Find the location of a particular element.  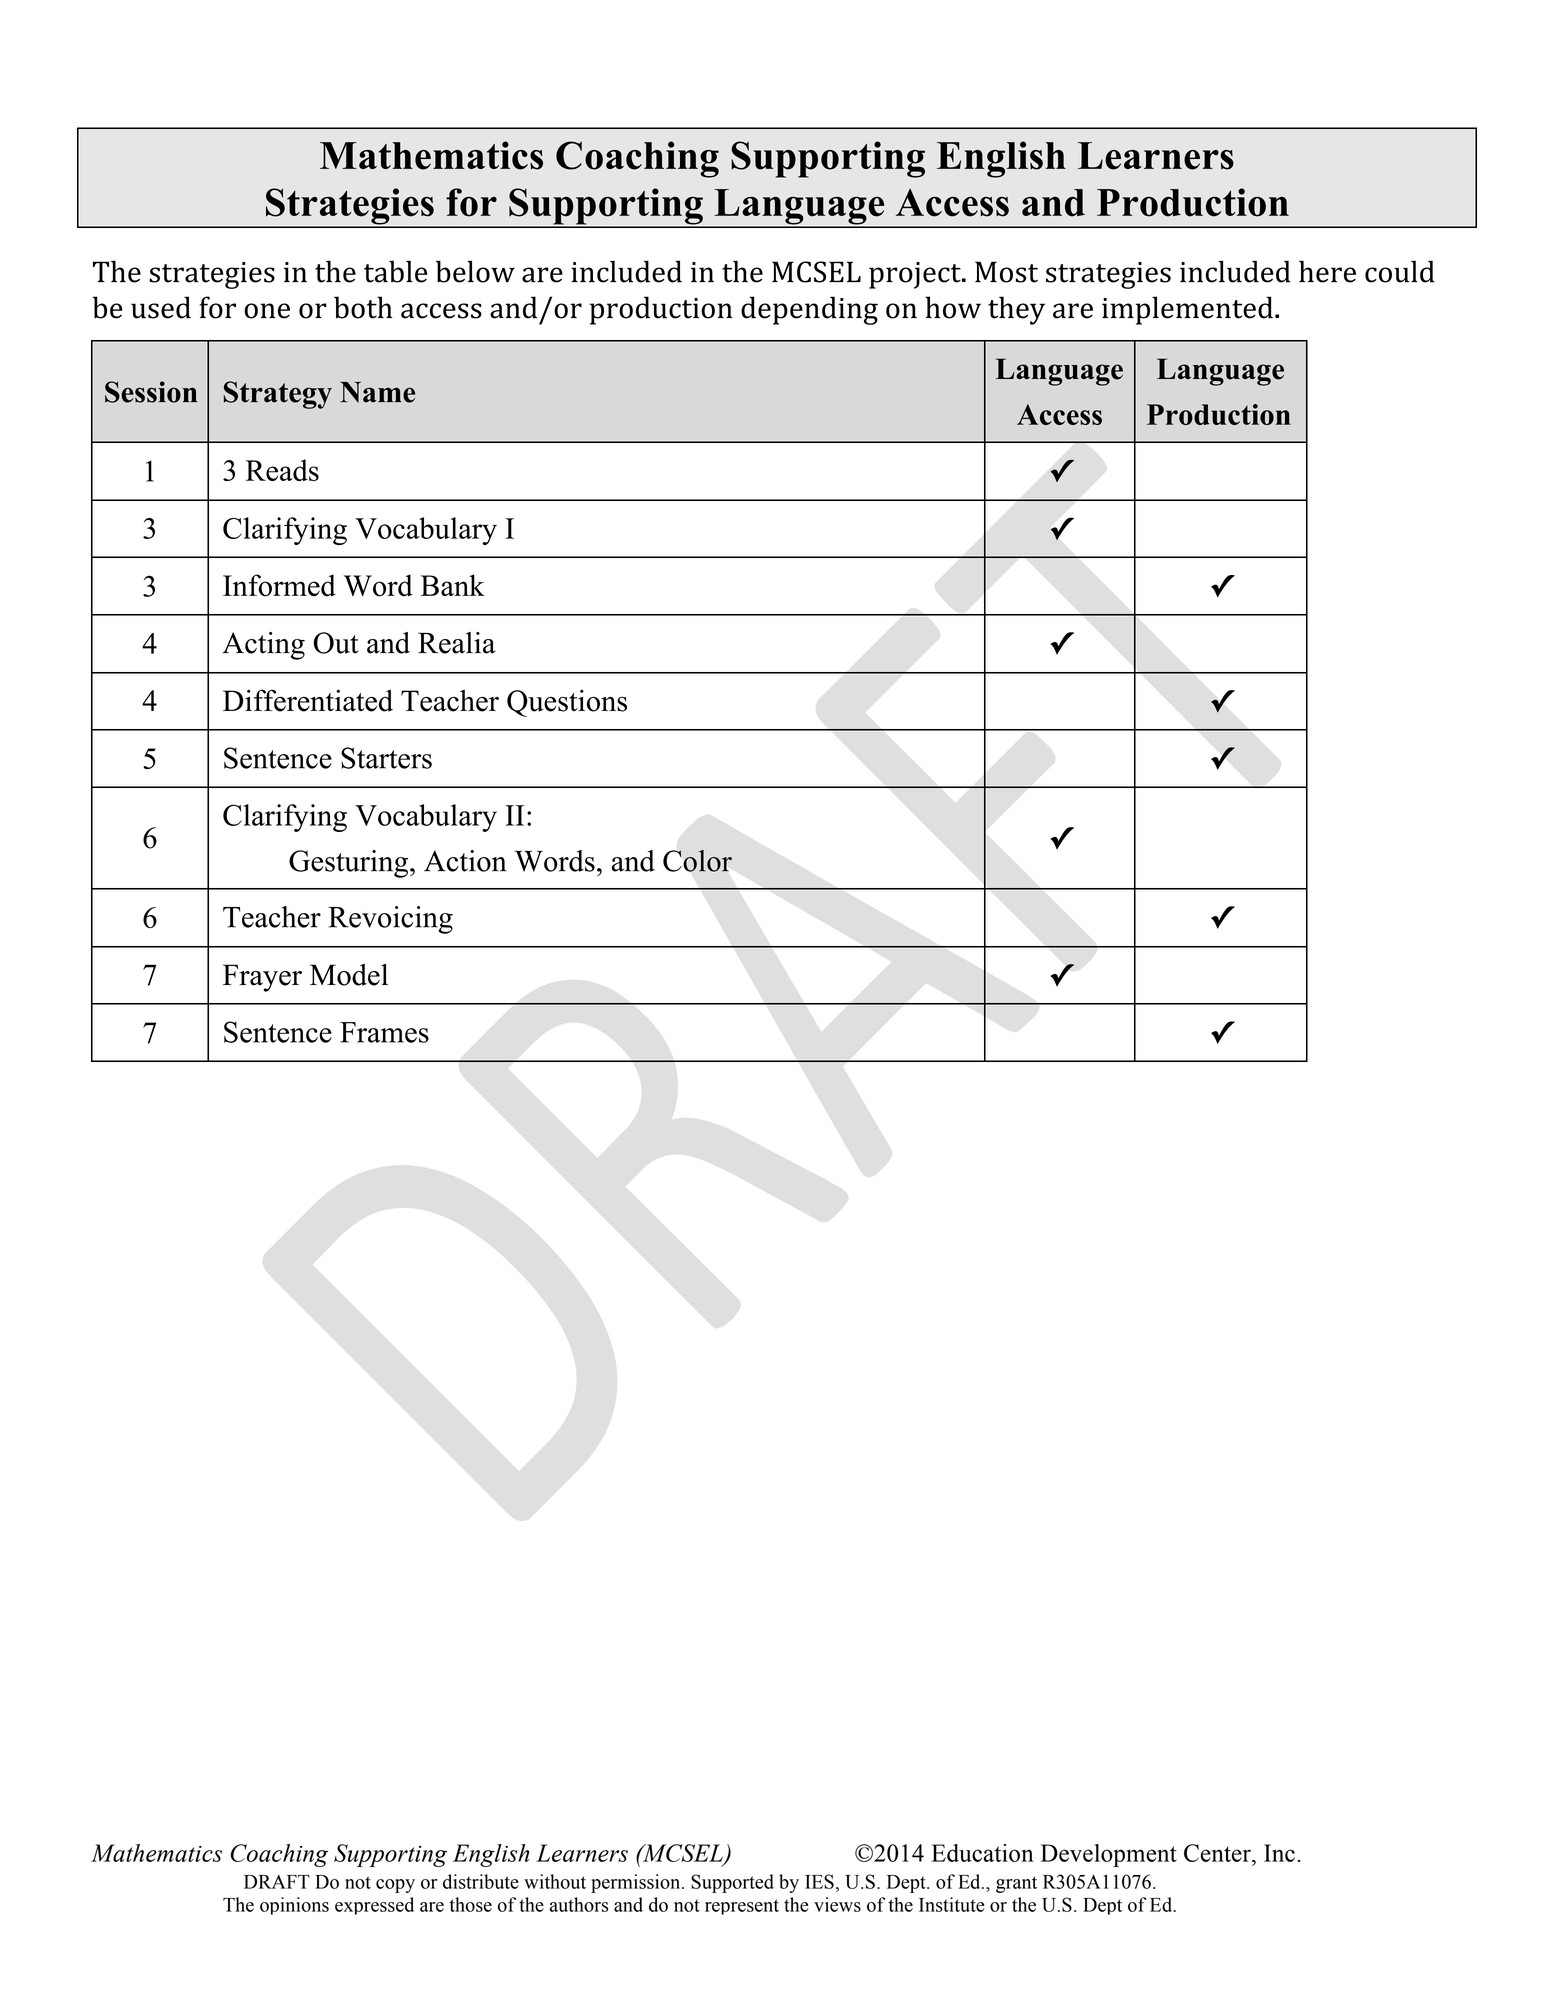

Frames is located at coordinates (384, 1032).
